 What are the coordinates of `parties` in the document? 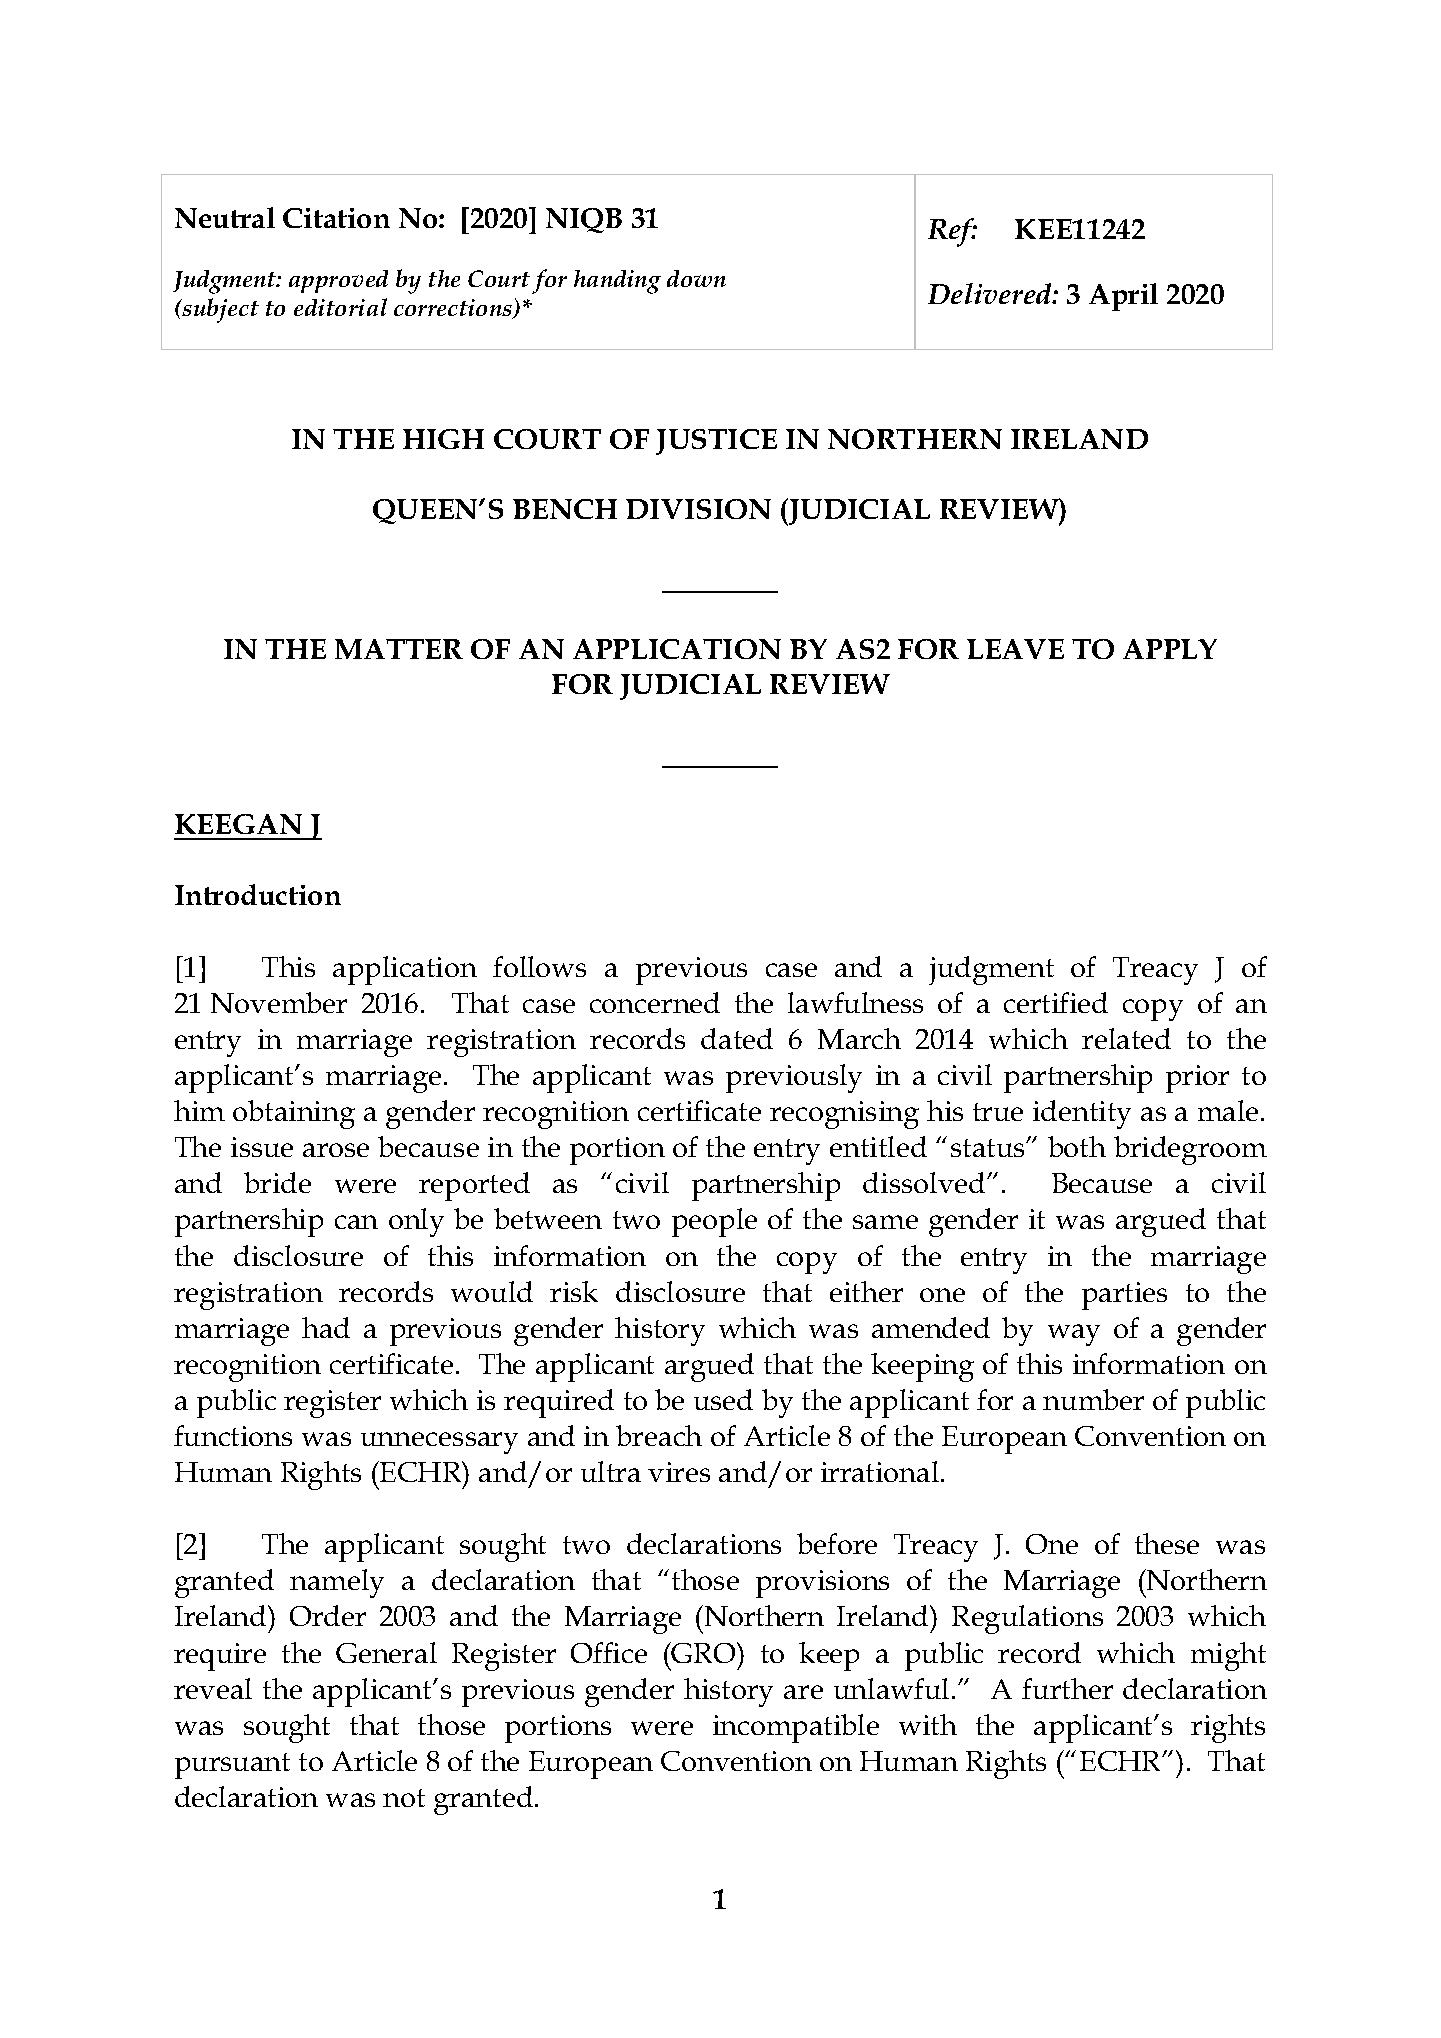 It's located at (1124, 1296).
